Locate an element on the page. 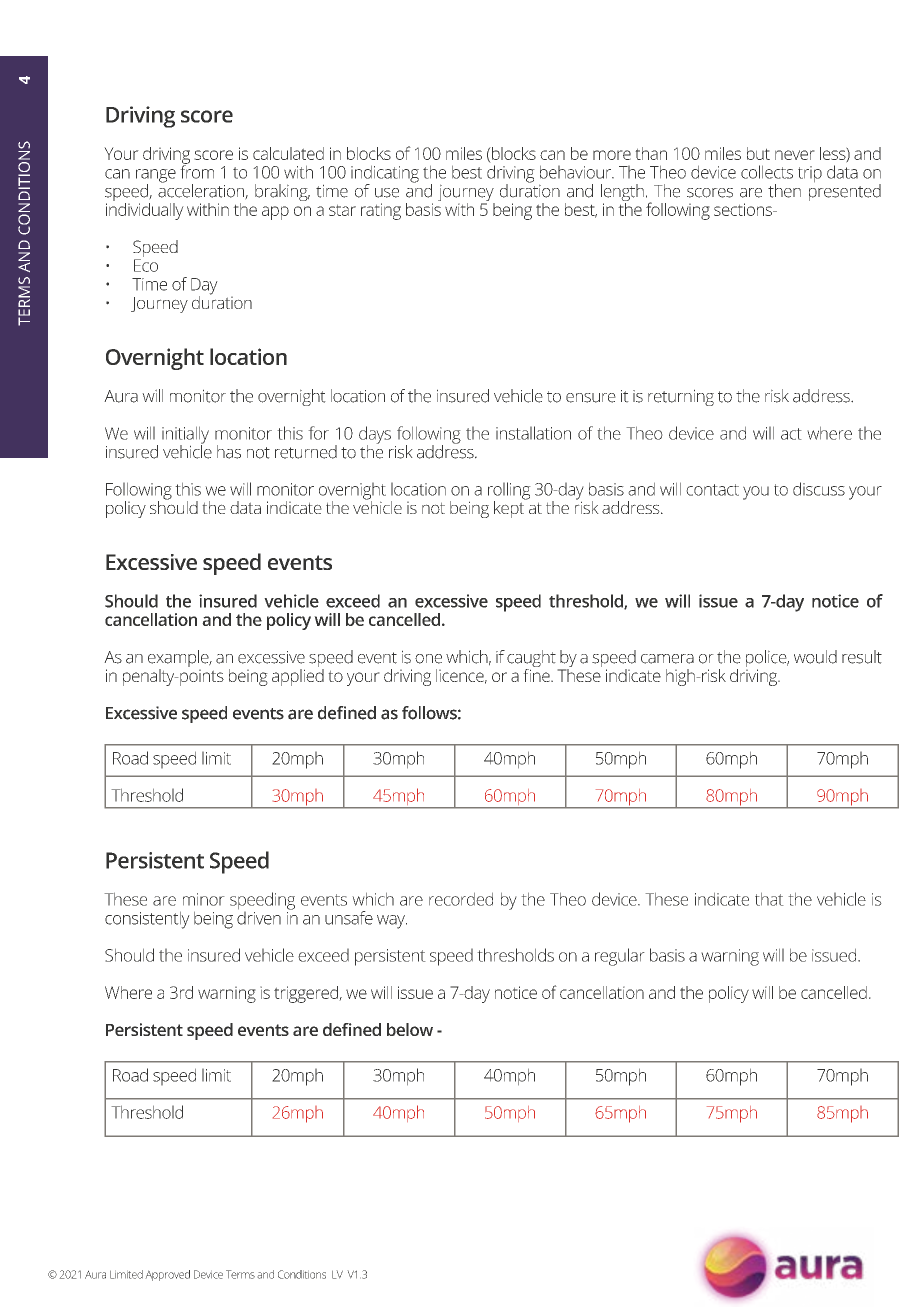 This document has height=1308, width=924. kept is located at coordinates (510, 508).
